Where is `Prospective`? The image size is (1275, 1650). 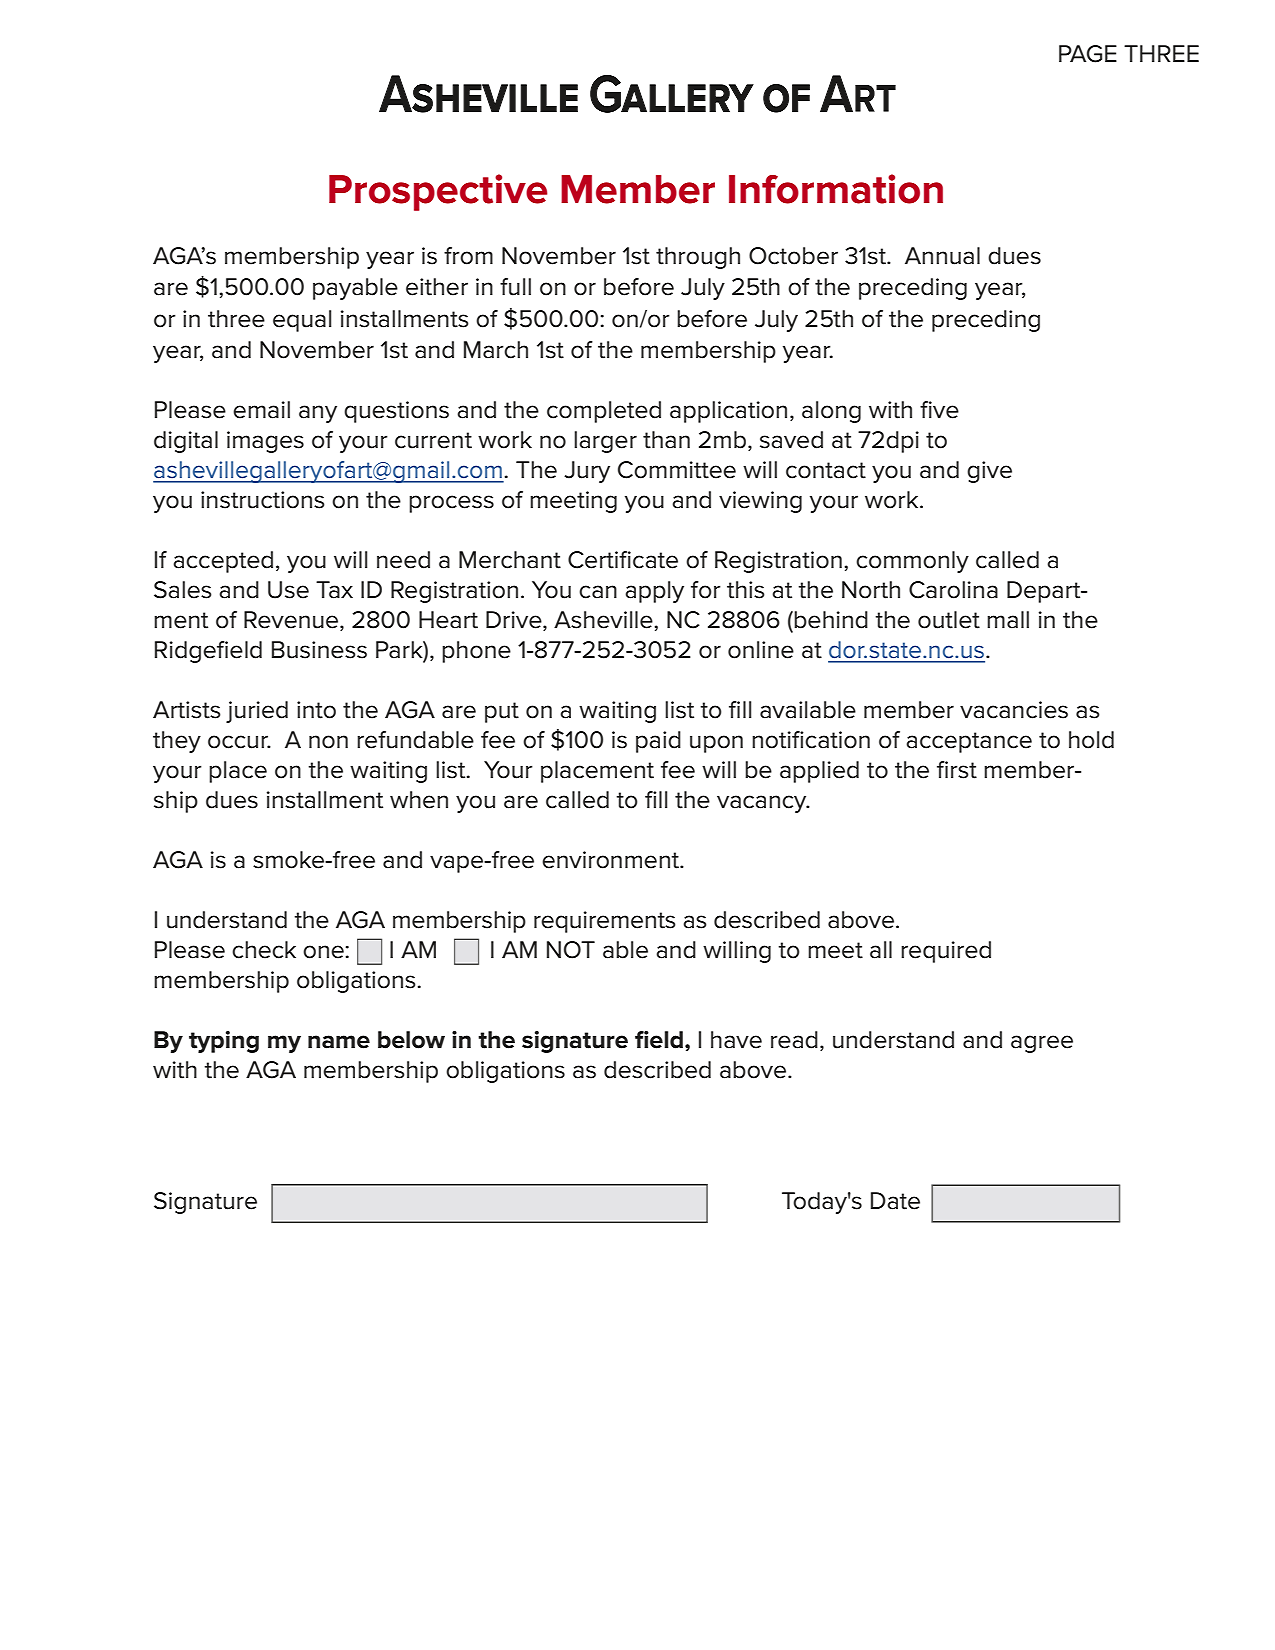 Prospective is located at coordinates (438, 192).
